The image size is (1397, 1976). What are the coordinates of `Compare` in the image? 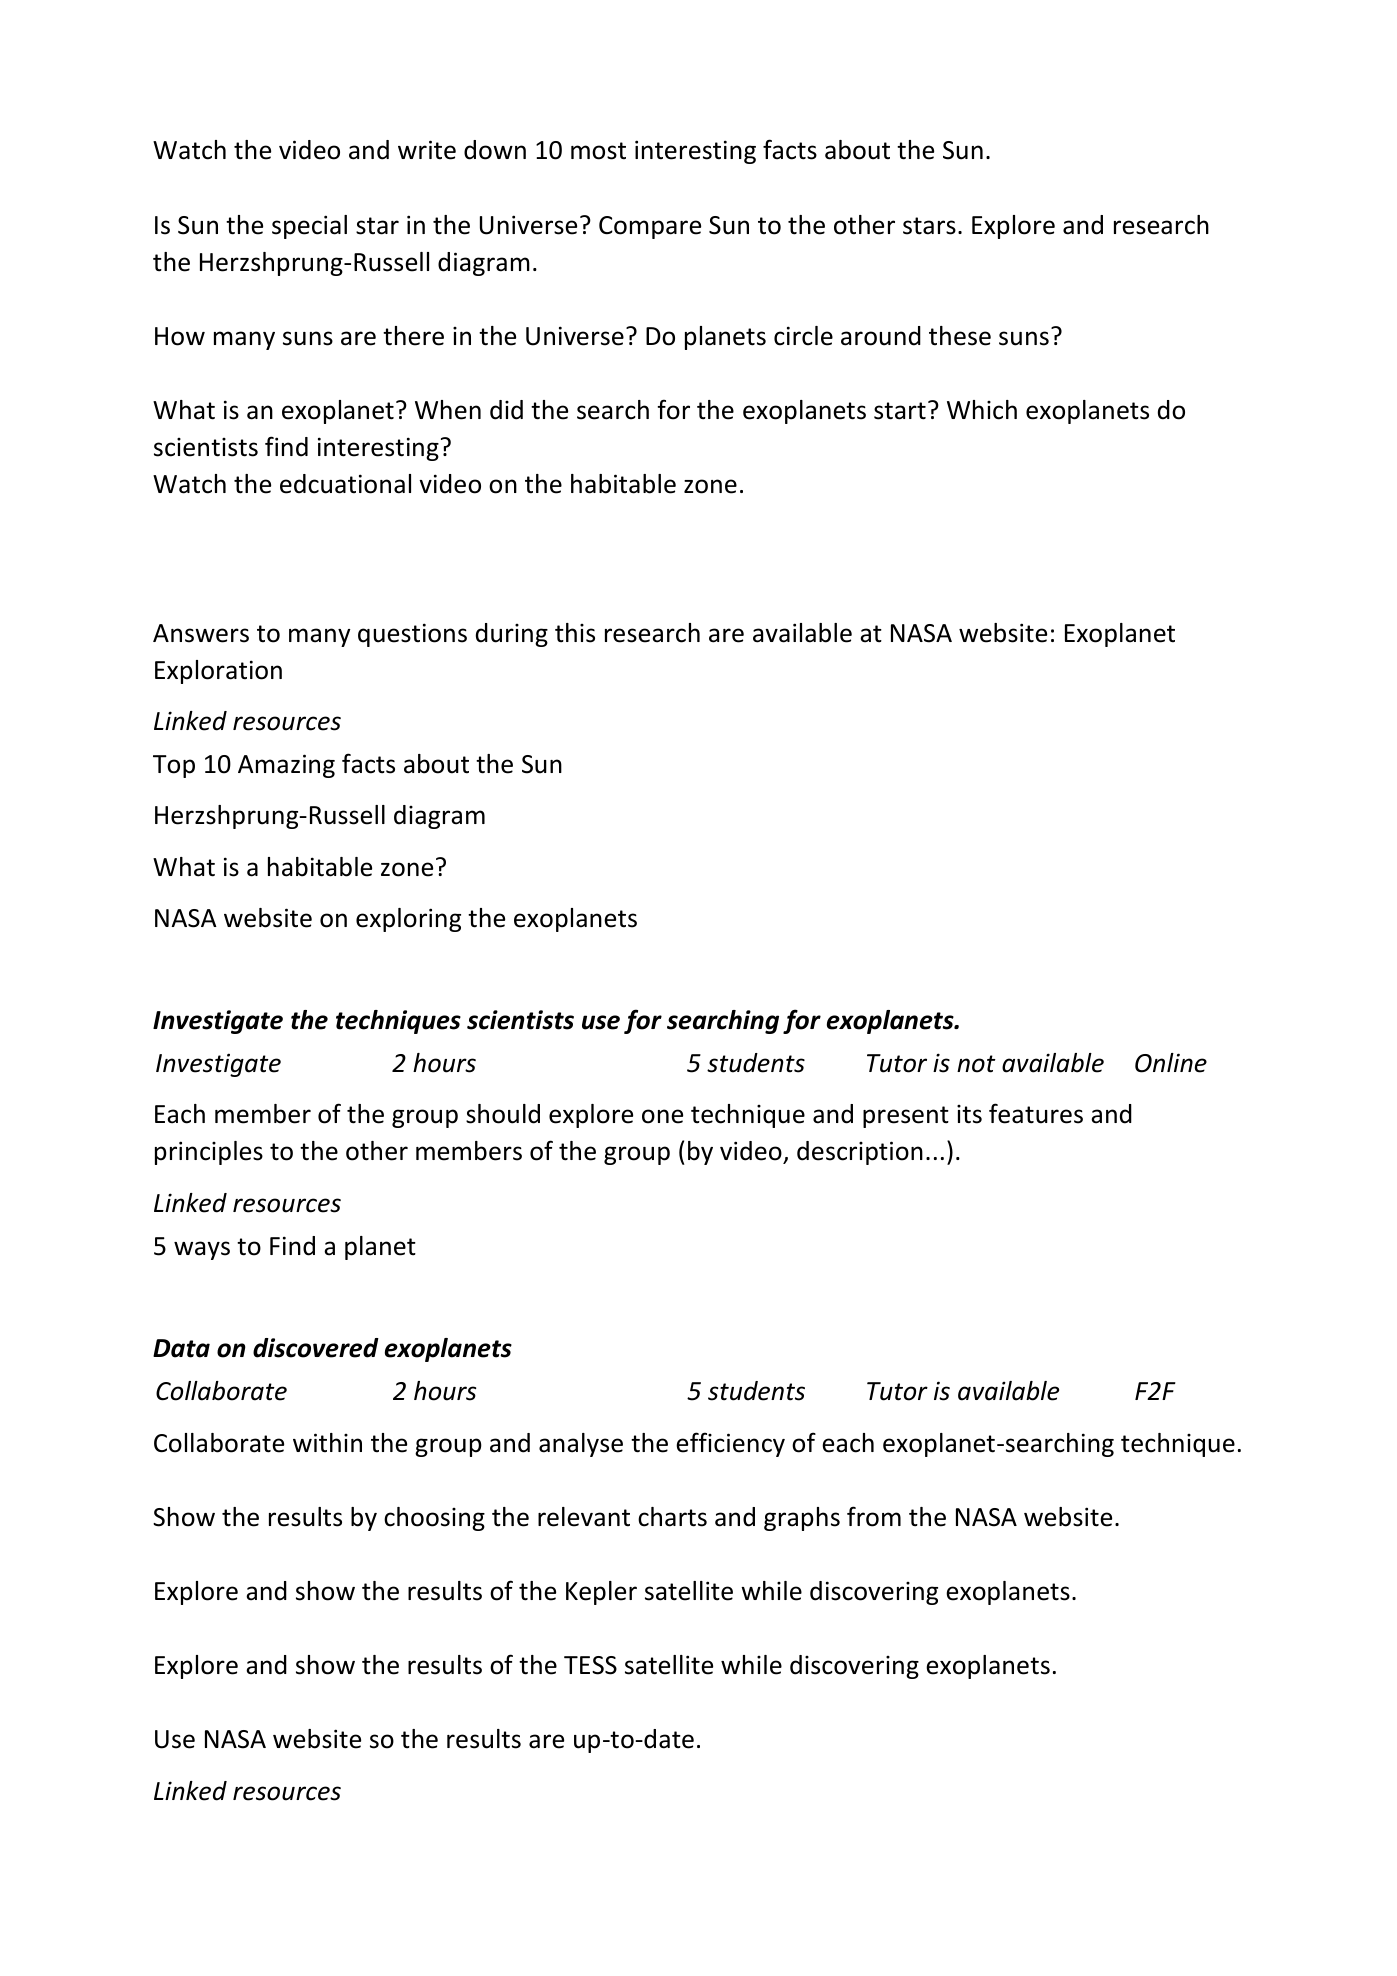 It's located at (650, 227).
